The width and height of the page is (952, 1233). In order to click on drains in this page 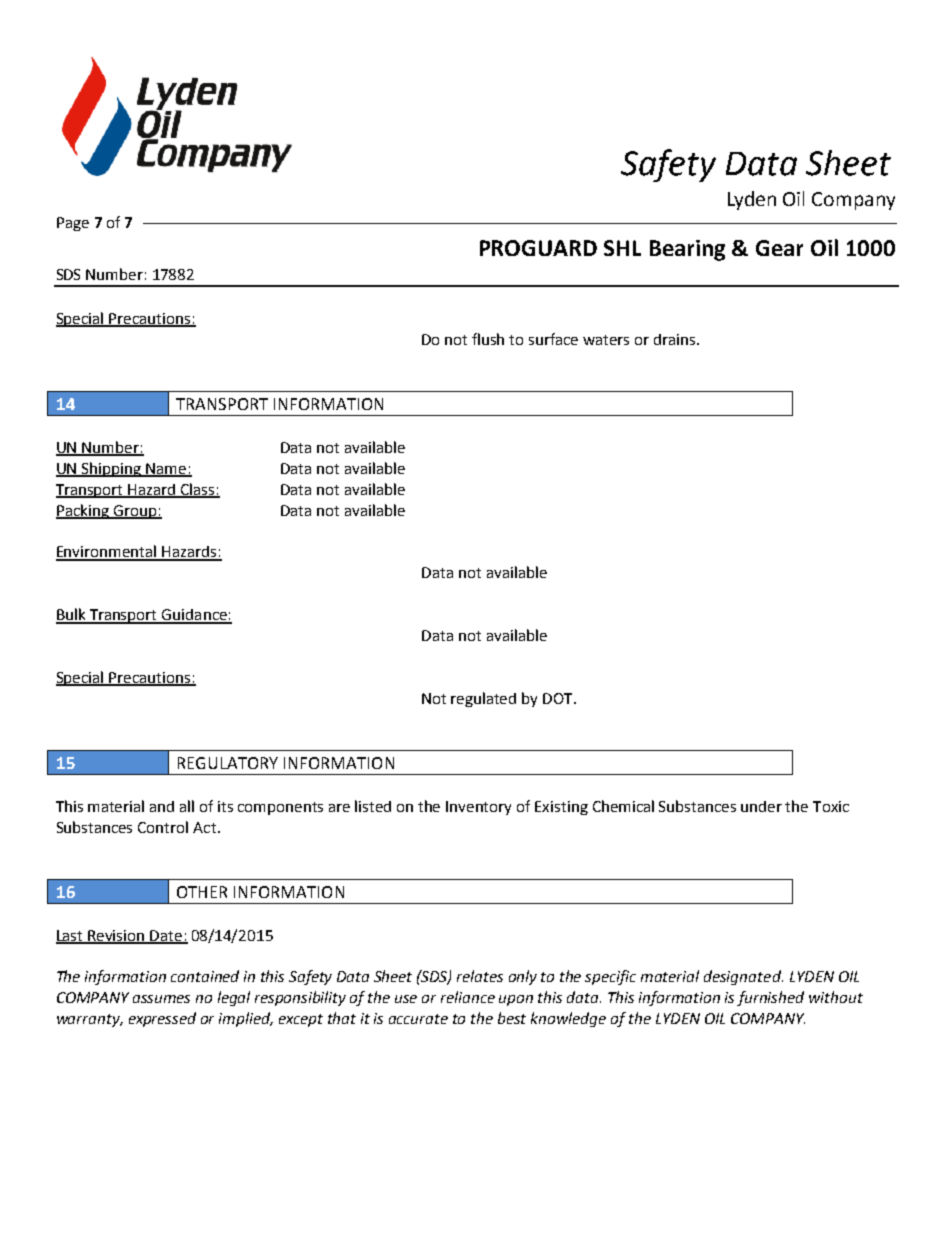, I will do `click(676, 339)`.
